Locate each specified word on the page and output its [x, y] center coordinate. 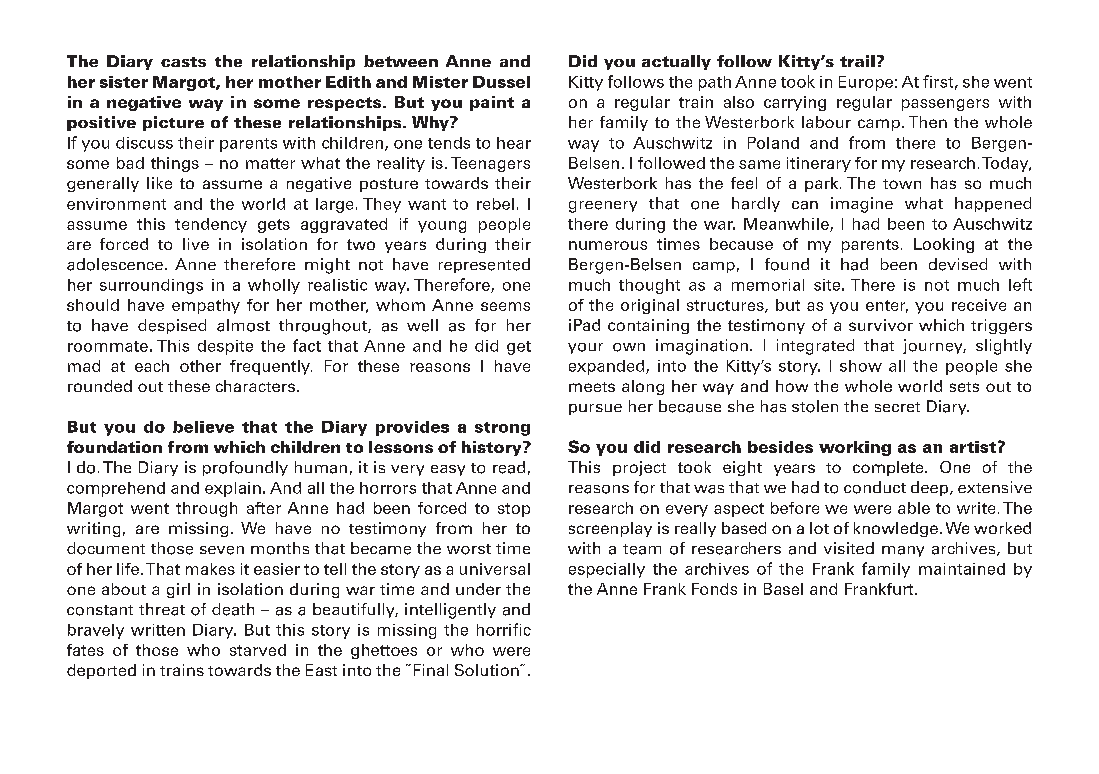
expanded [608, 367]
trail [857, 61]
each [152, 366]
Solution [488, 670]
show [861, 366]
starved [258, 650]
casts [183, 62]
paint [492, 103]
